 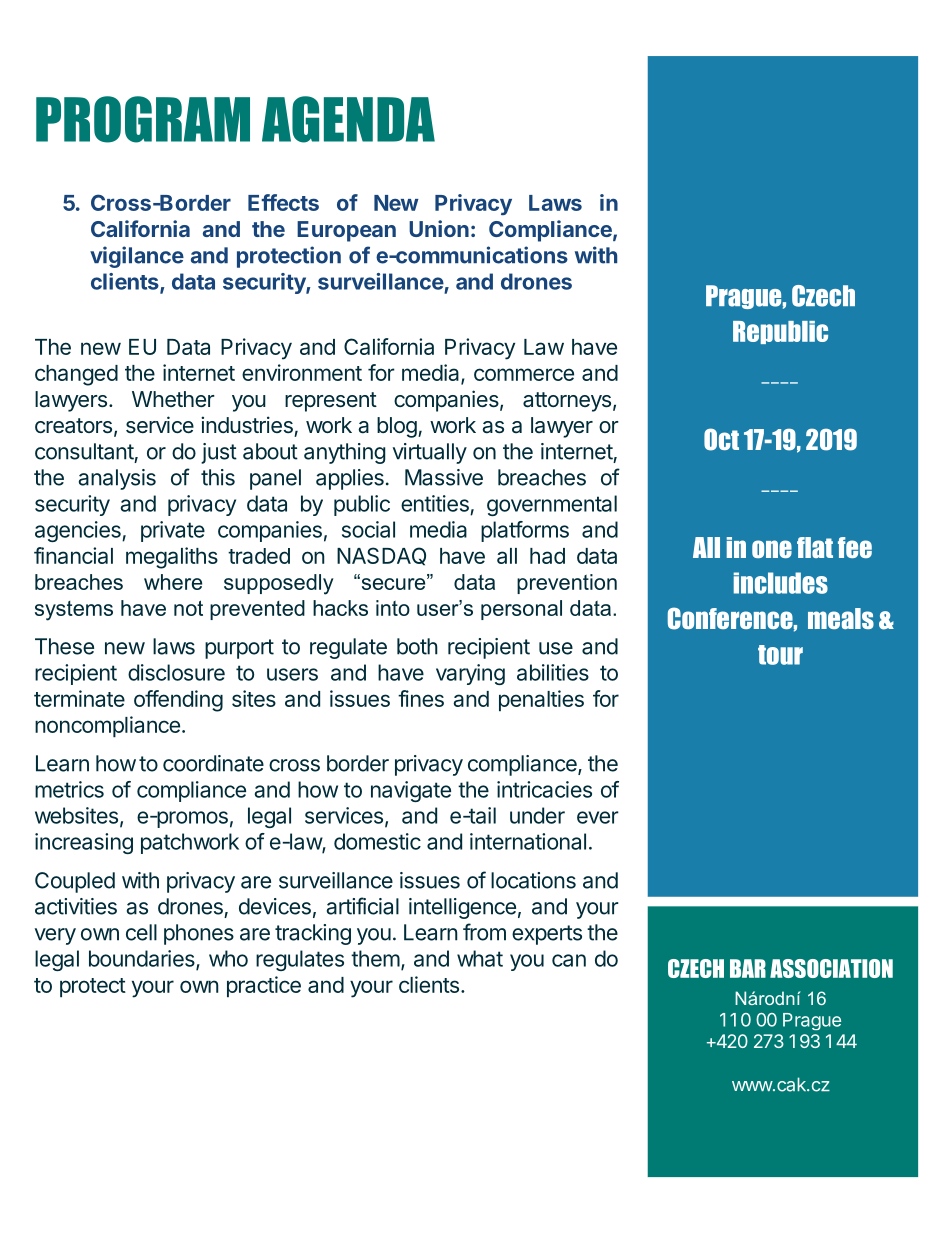 I want to click on AGENDA, so click(x=348, y=119).
